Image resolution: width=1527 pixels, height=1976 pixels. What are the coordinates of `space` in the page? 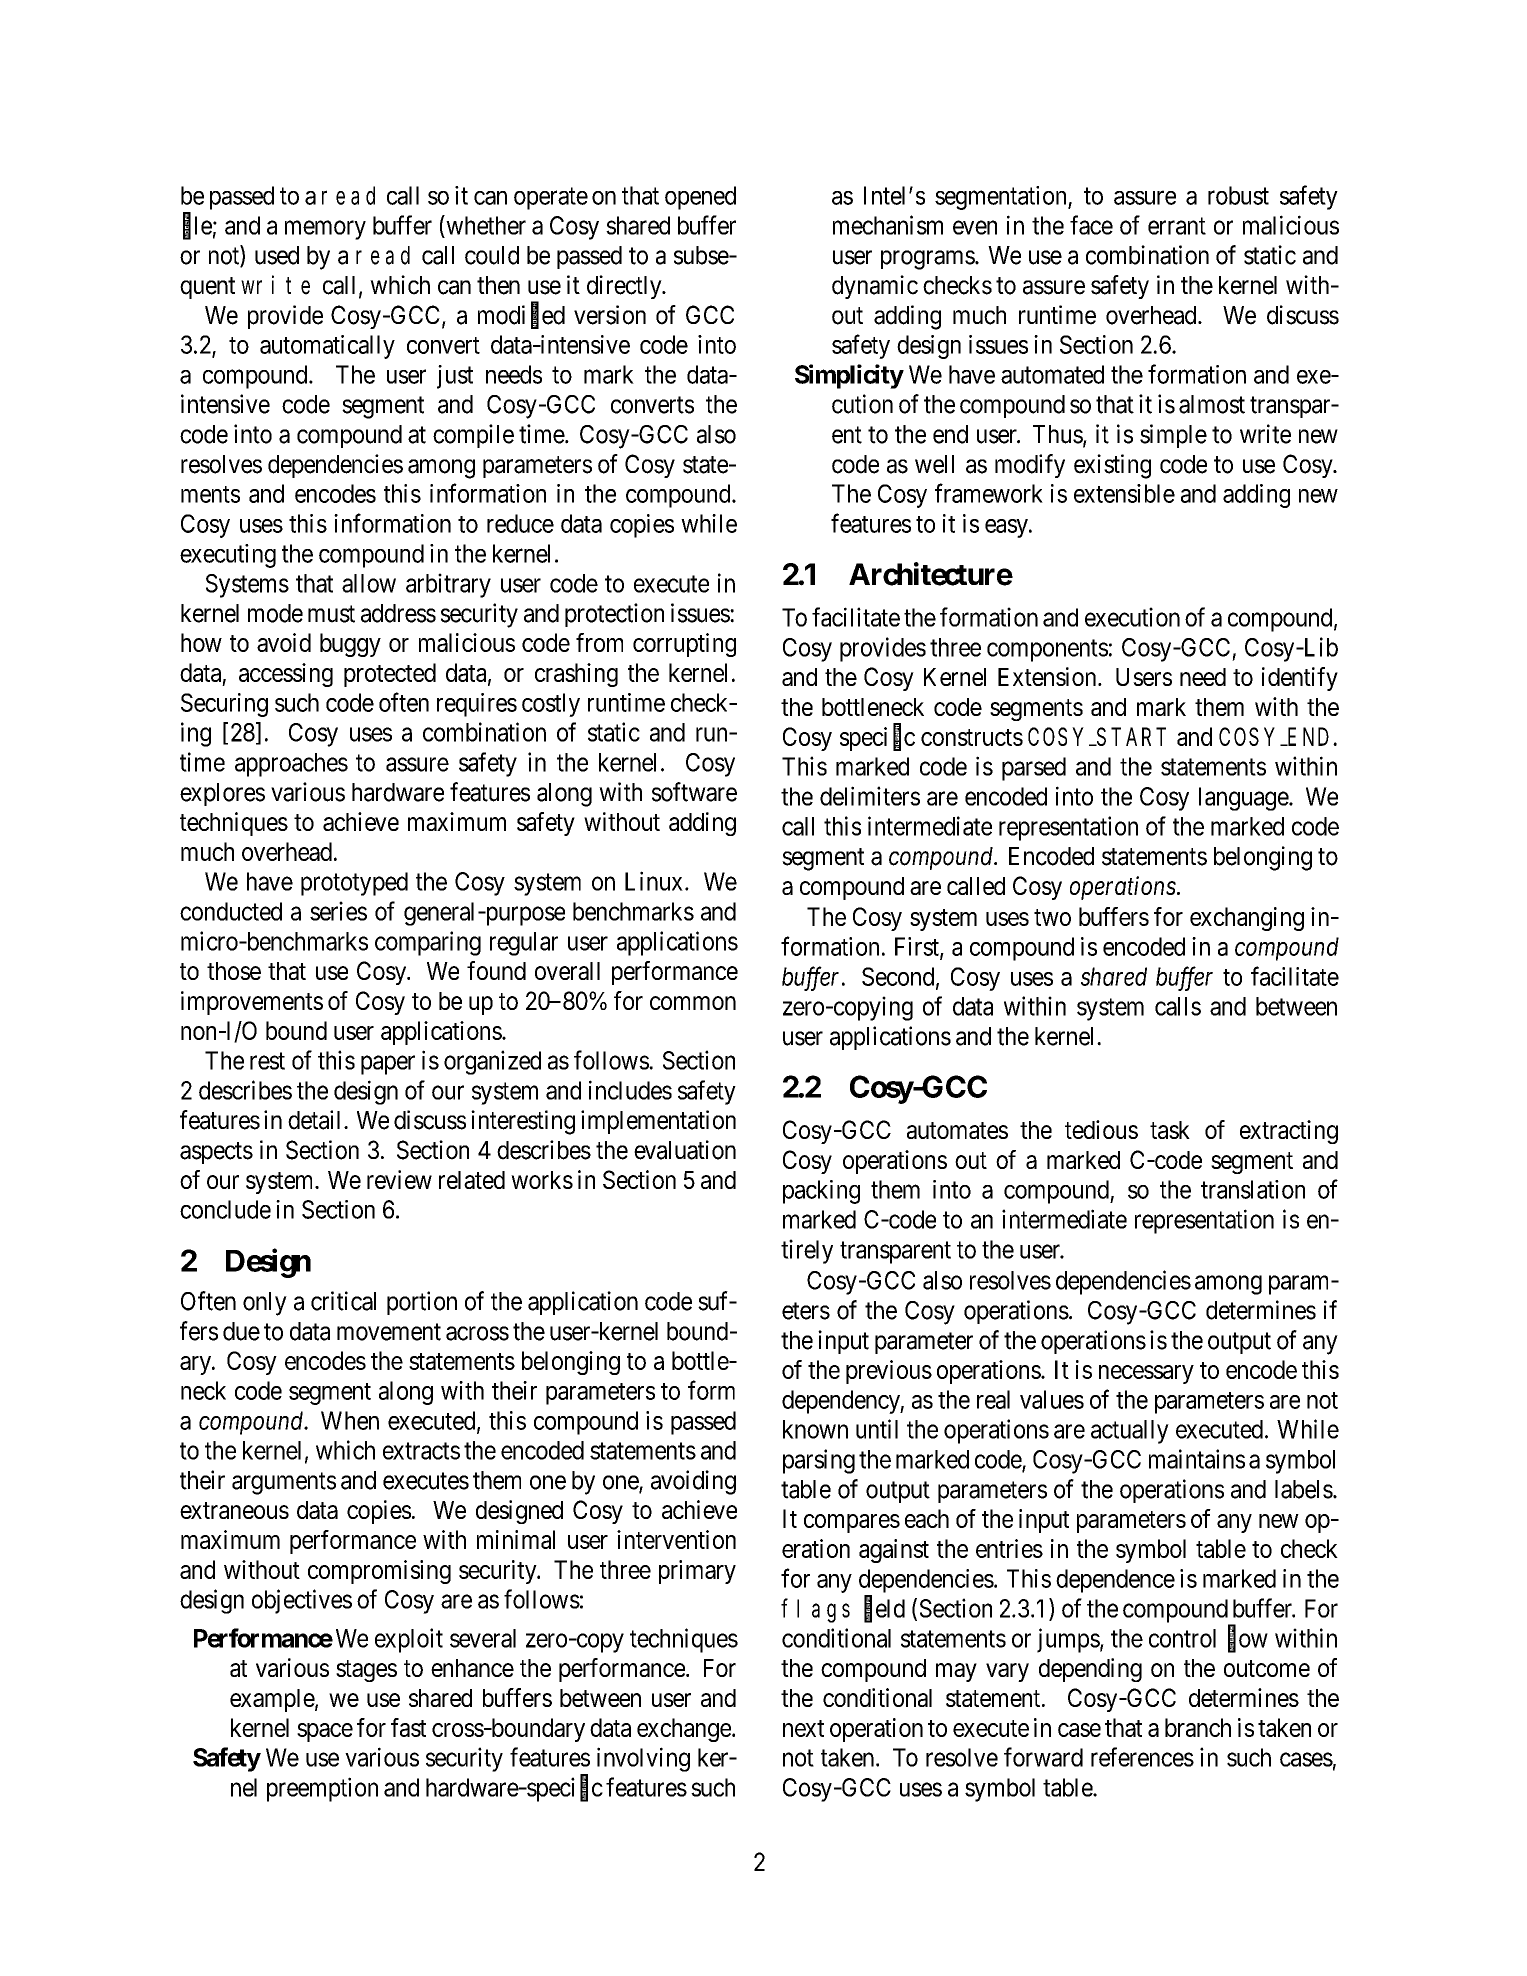 It's located at (325, 1732).
